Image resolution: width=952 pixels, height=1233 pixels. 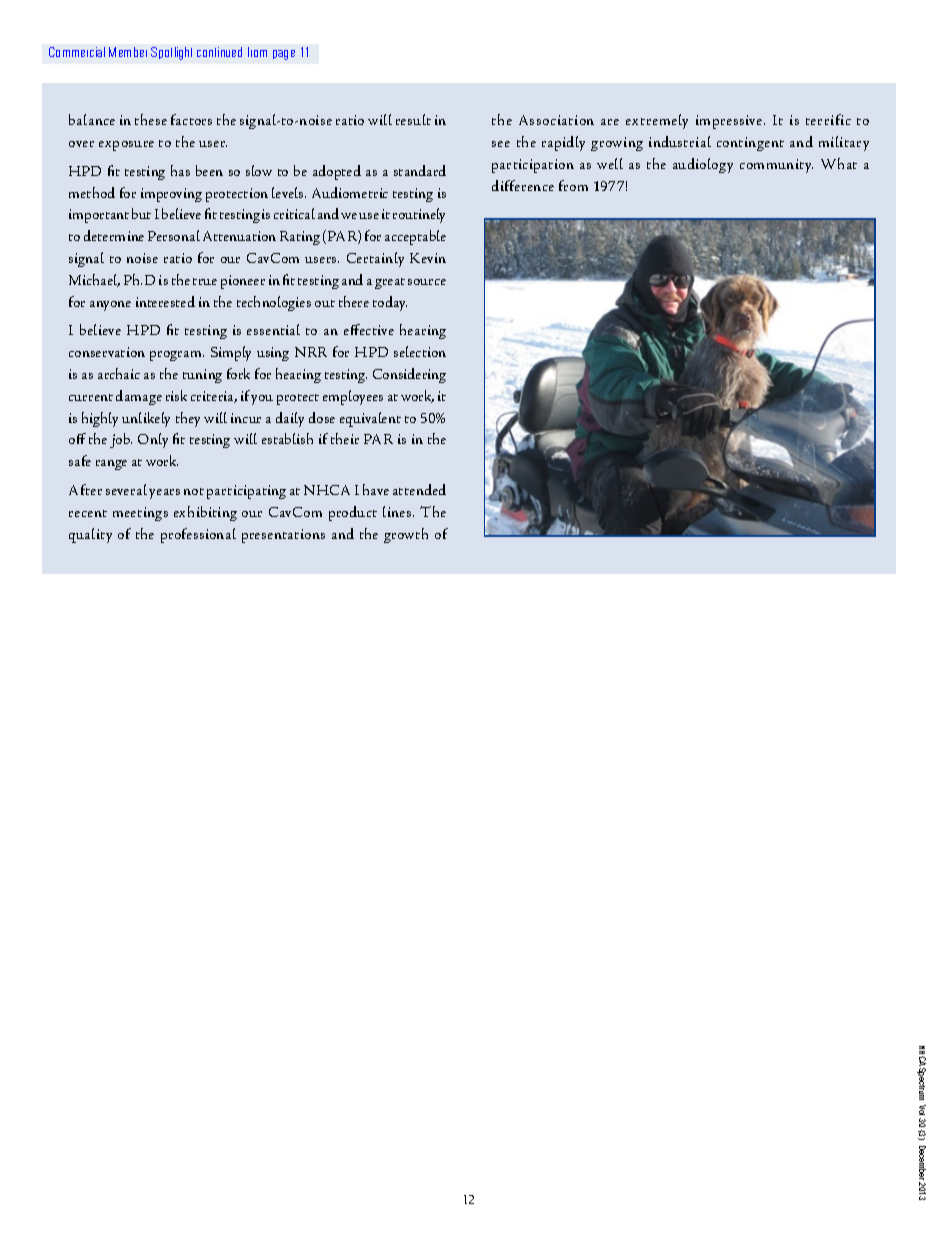 I want to click on see, so click(x=501, y=144).
